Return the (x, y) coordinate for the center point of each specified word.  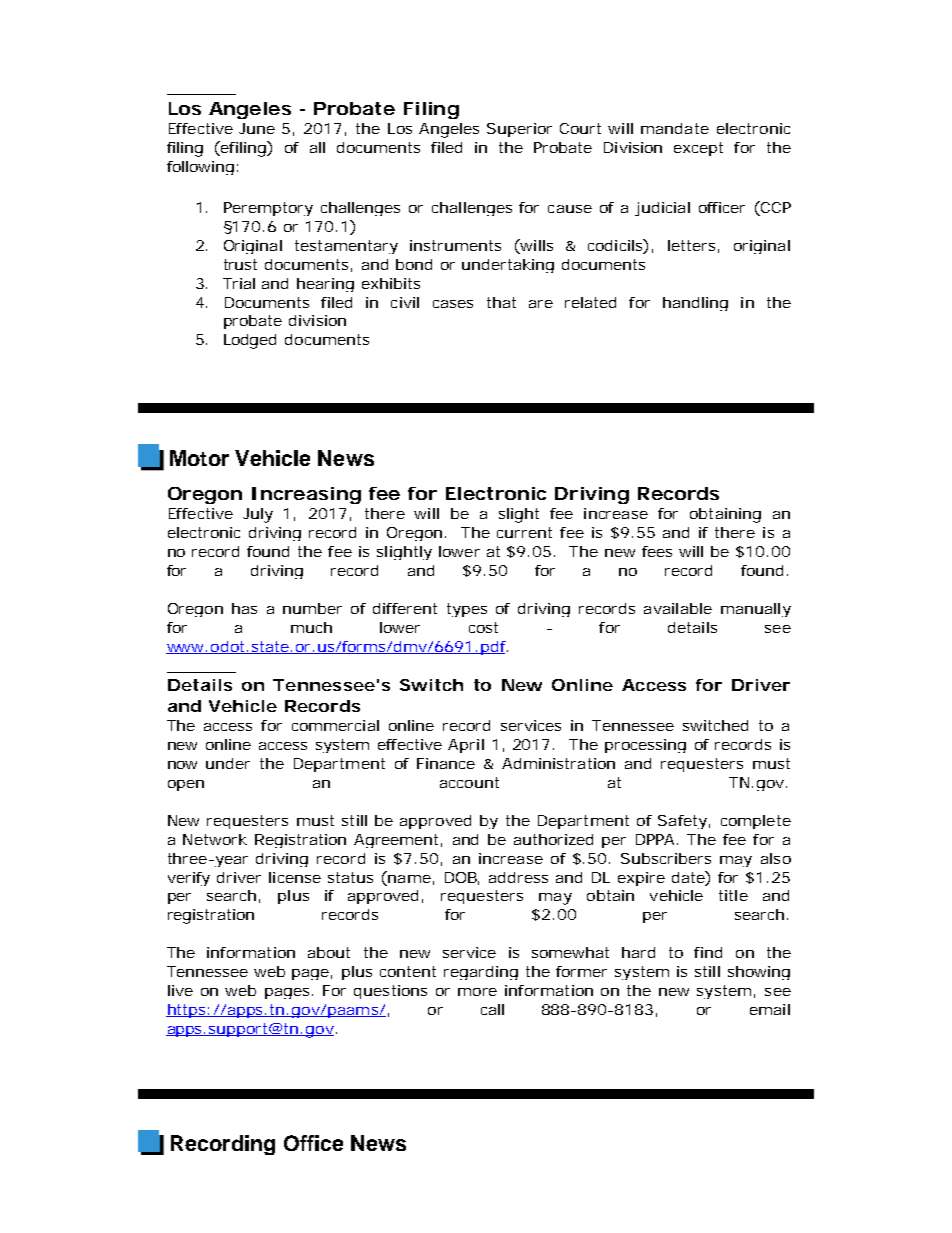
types (467, 610)
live (180, 990)
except (698, 149)
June (257, 128)
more (477, 992)
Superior (519, 130)
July (258, 515)
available (678, 608)
